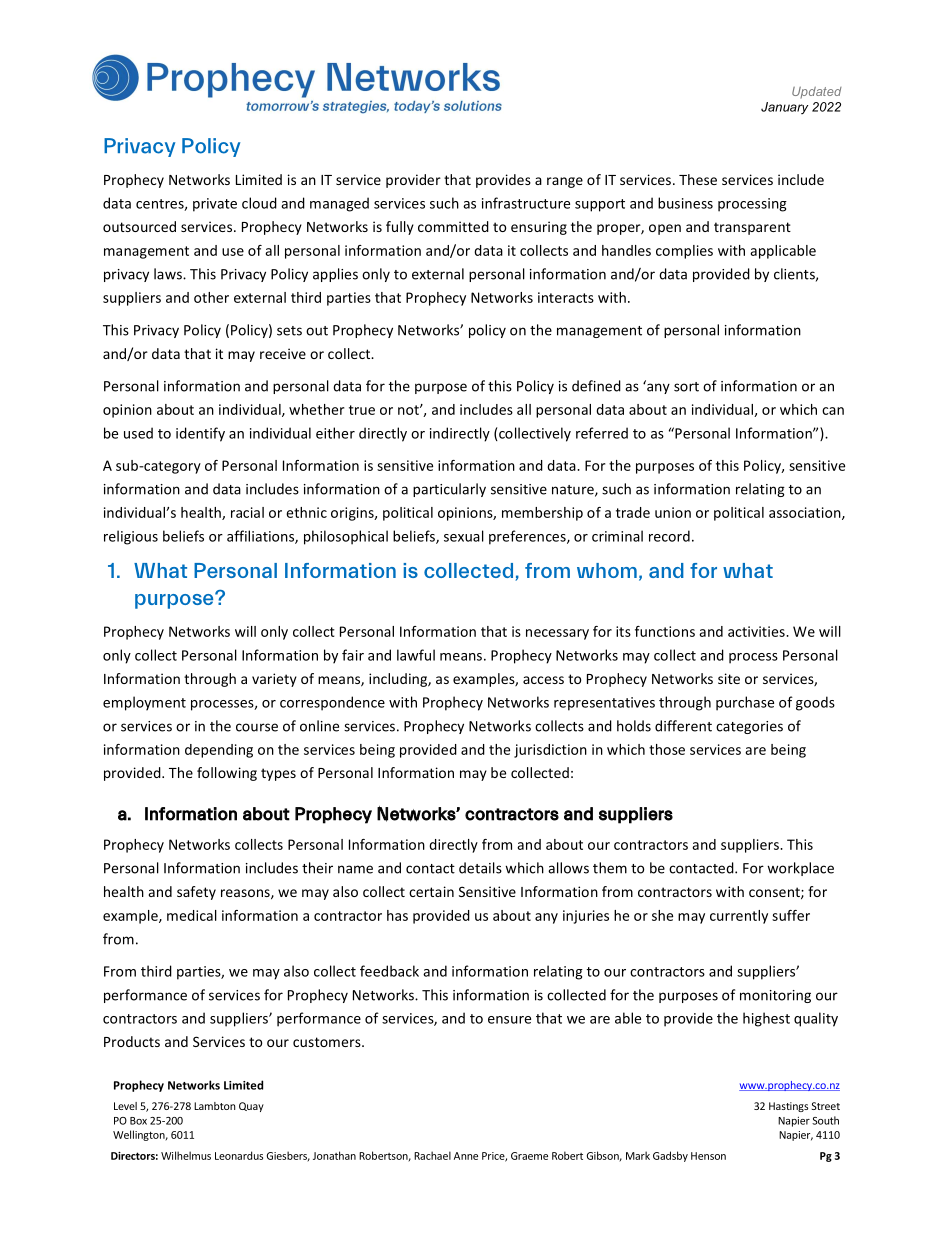 This screenshot has width=952, height=1233. I want to click on Quay, so click(251, 1107).
